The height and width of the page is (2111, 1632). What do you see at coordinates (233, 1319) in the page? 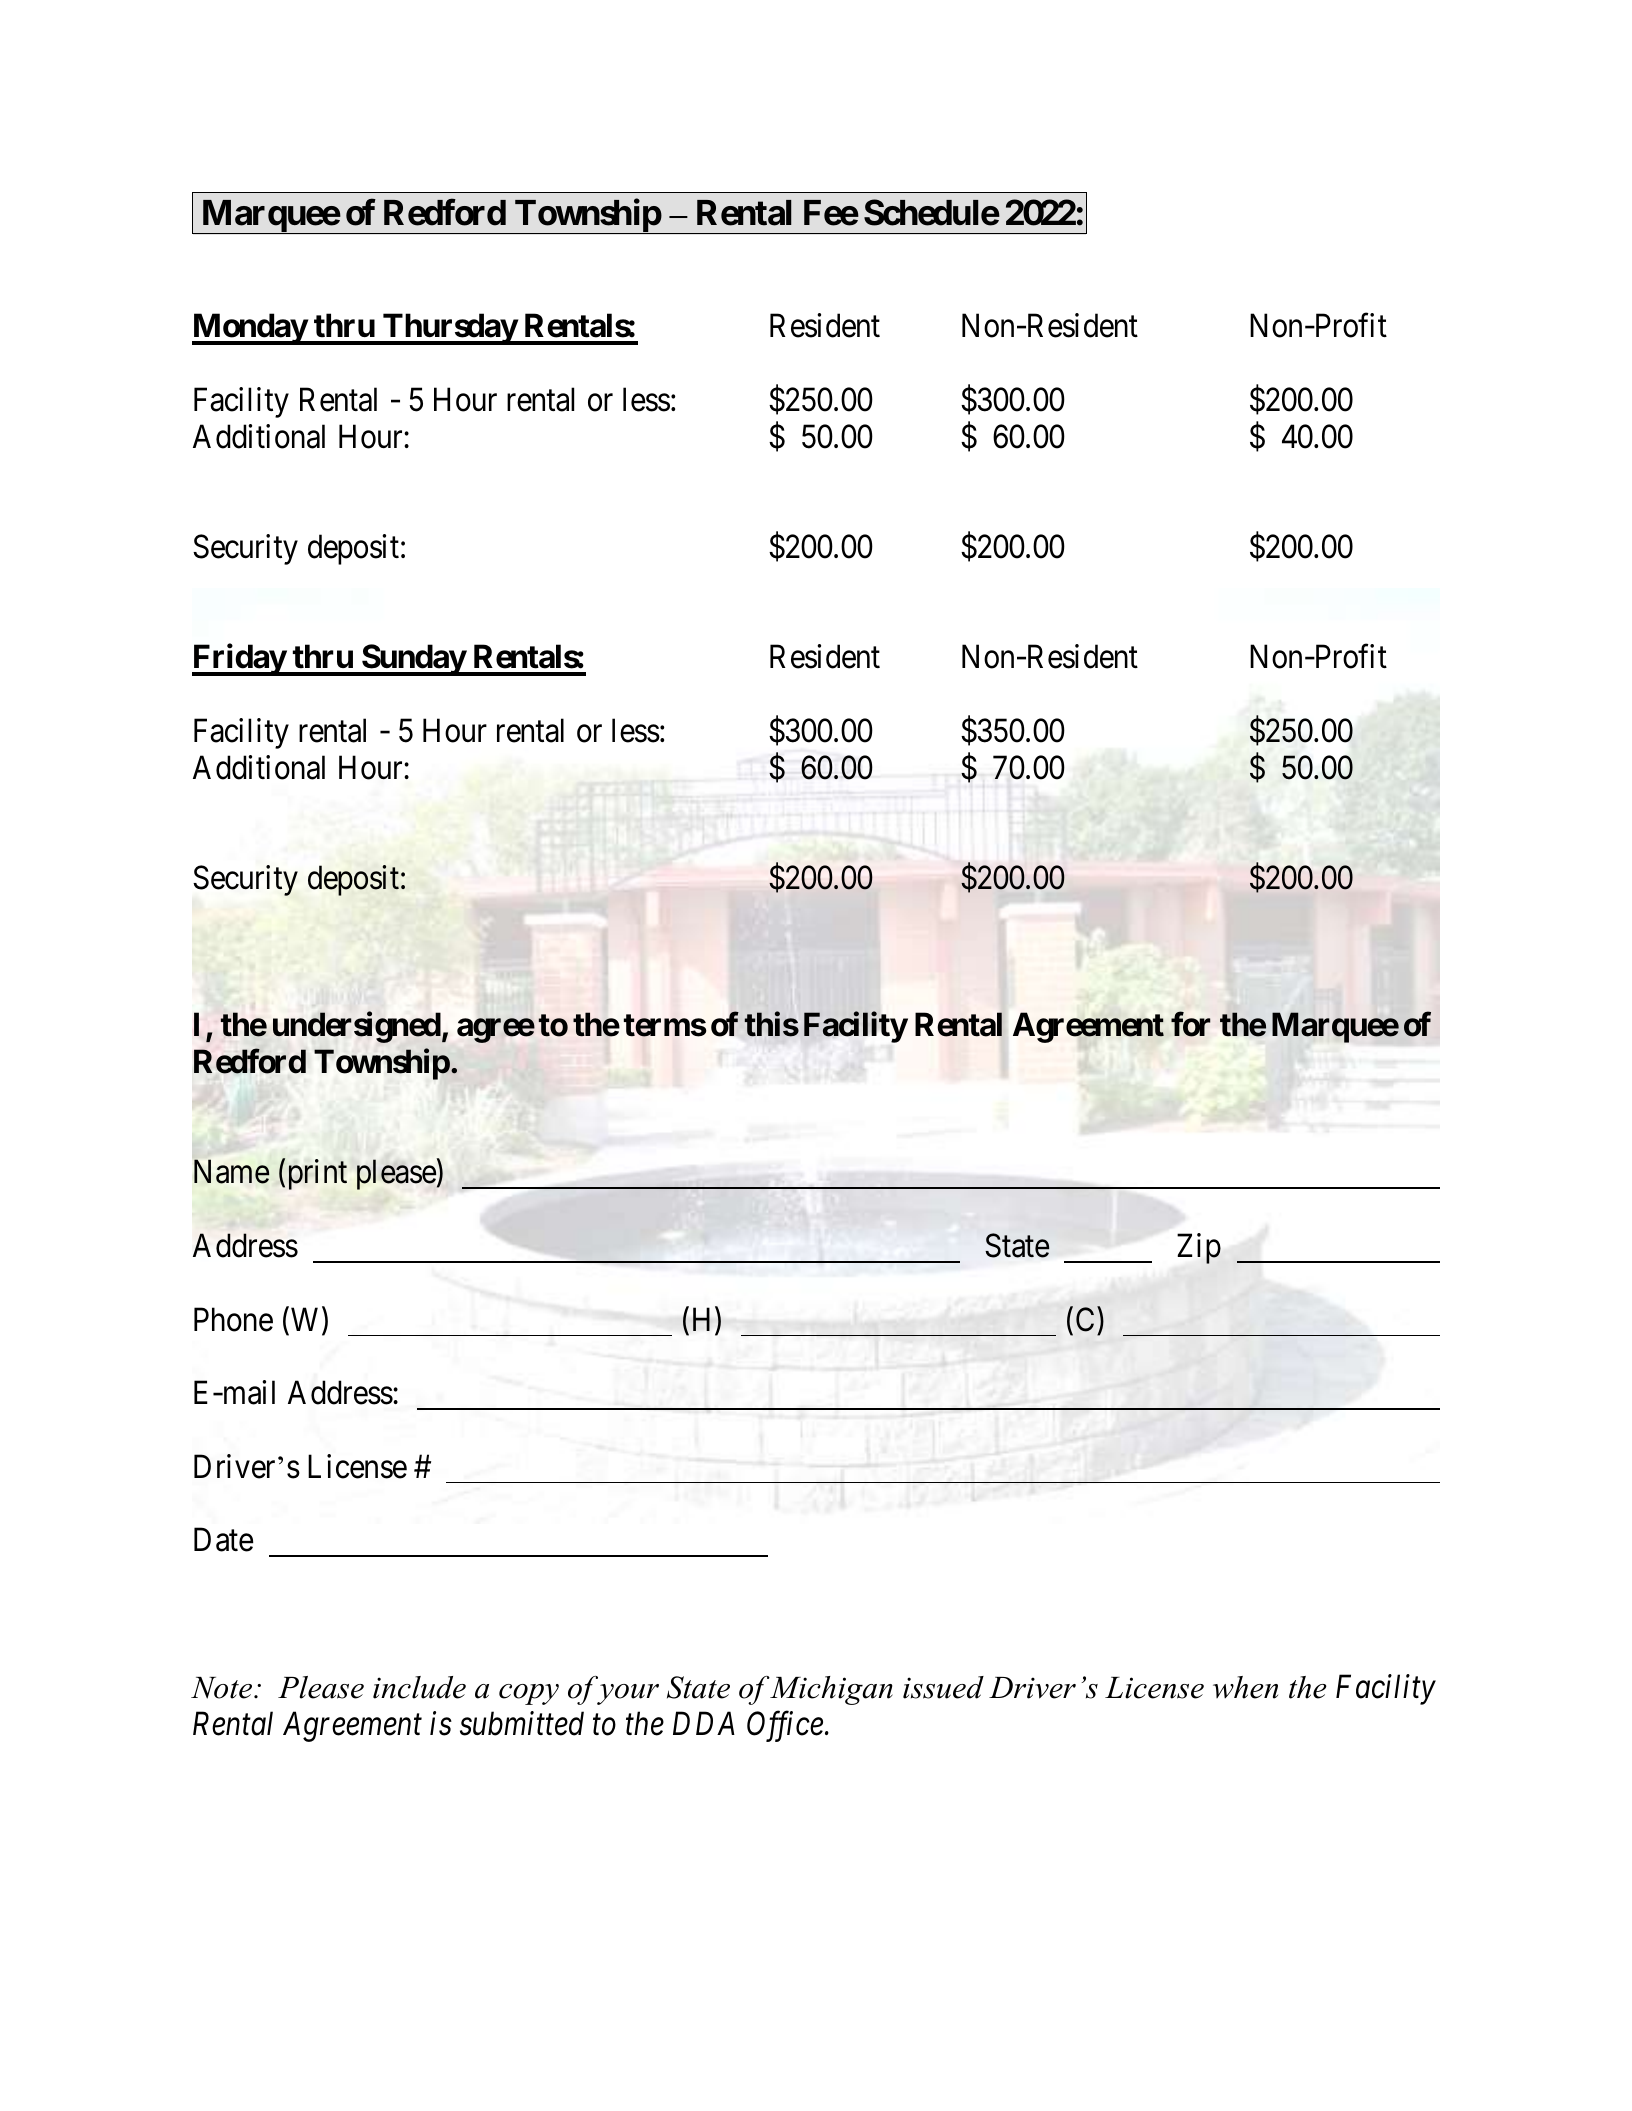
I see `Phone` at bounding box center [233, 1319].
